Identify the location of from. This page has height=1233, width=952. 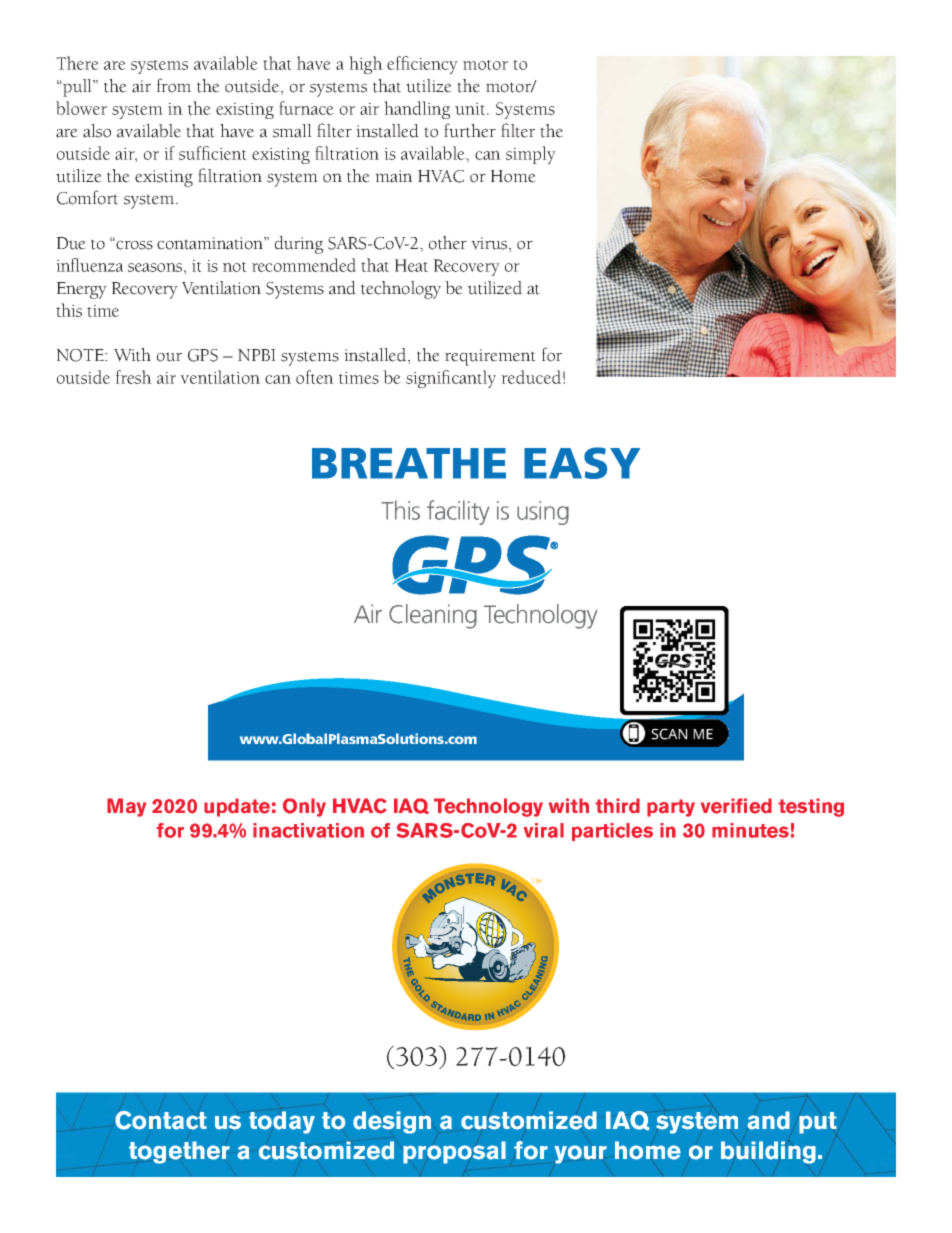
(174, 85).
